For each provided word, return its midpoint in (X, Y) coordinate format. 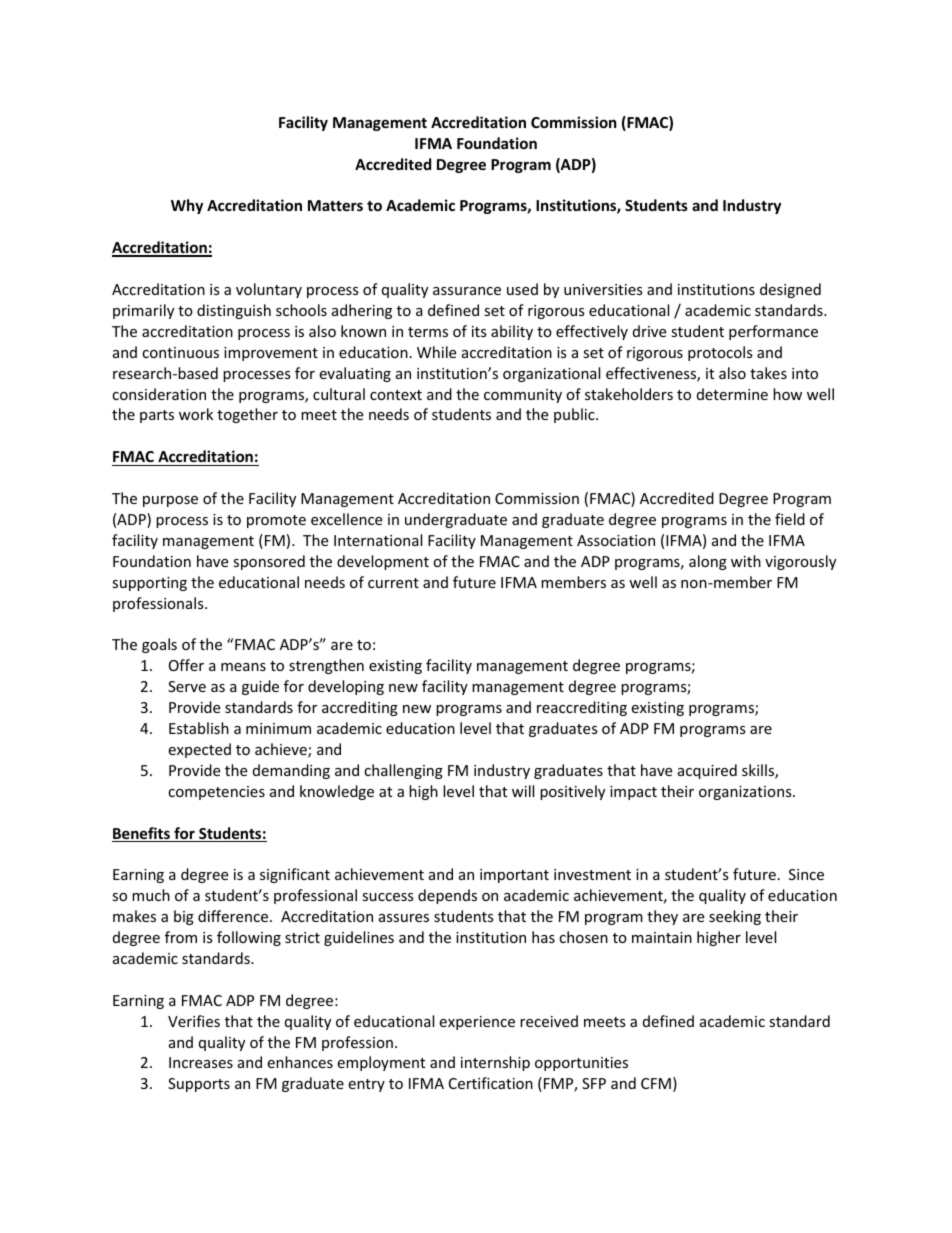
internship (495, 1063)
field (790, 519)
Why (187, 206)
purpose (170, 501)
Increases (201, 1062)
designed (790, 290)
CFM (656, 1083)
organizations (746, 793)
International (378, 540)
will (523, 791)
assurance (467, 291)
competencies (216, 793)
